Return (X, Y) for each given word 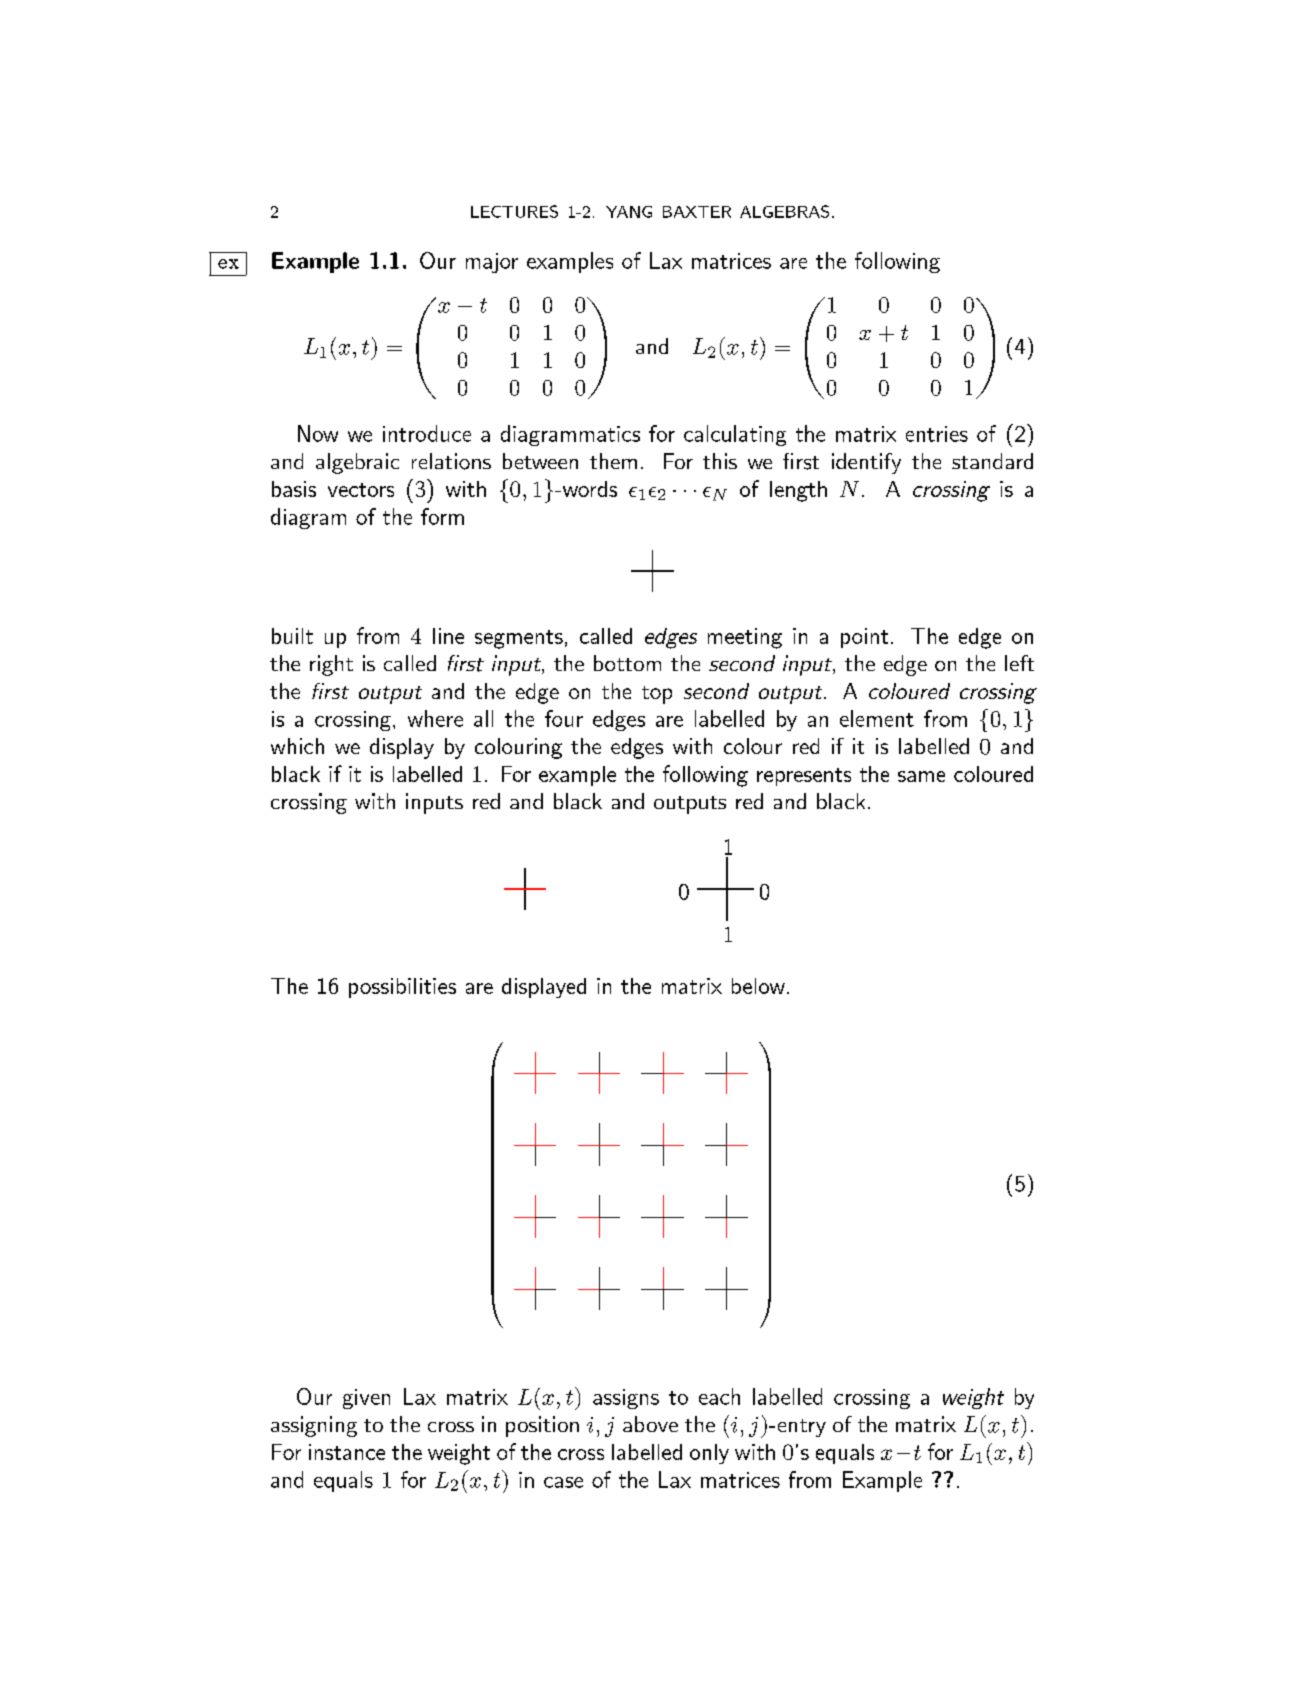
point (864, 638)
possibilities (402, 988)
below (758, 986)
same (921, 776)
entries (937, 434)
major (492, 263)
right (331, 665)
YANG (629, 212)
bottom (627, 663)
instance (347, 1452)
